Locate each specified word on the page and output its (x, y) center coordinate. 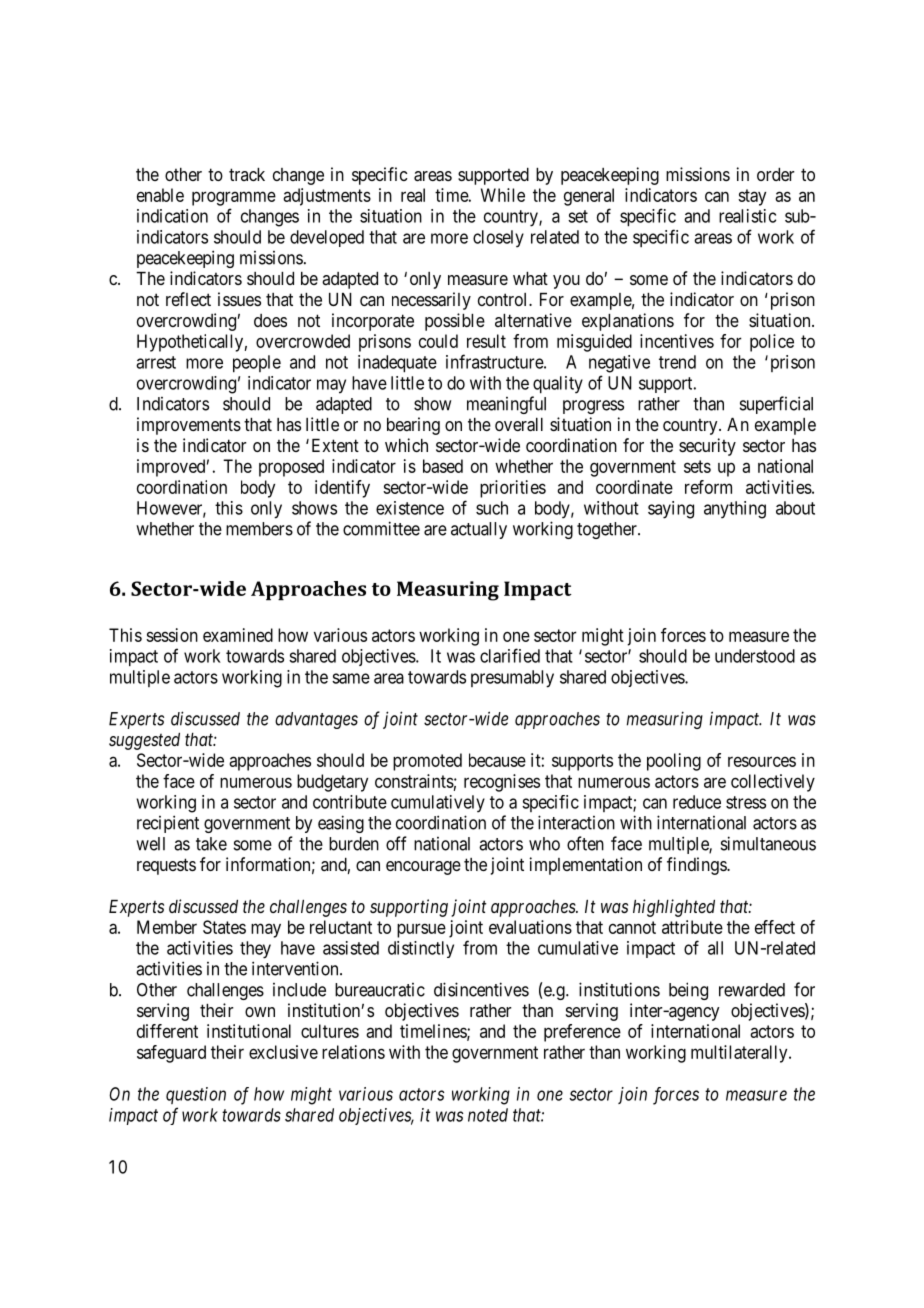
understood (755, 656)
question (196, 1095)
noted (488, 1115)
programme (234, 198)
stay (752, 197)
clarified (510, 655)
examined (238, 635)
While (503, 195)
